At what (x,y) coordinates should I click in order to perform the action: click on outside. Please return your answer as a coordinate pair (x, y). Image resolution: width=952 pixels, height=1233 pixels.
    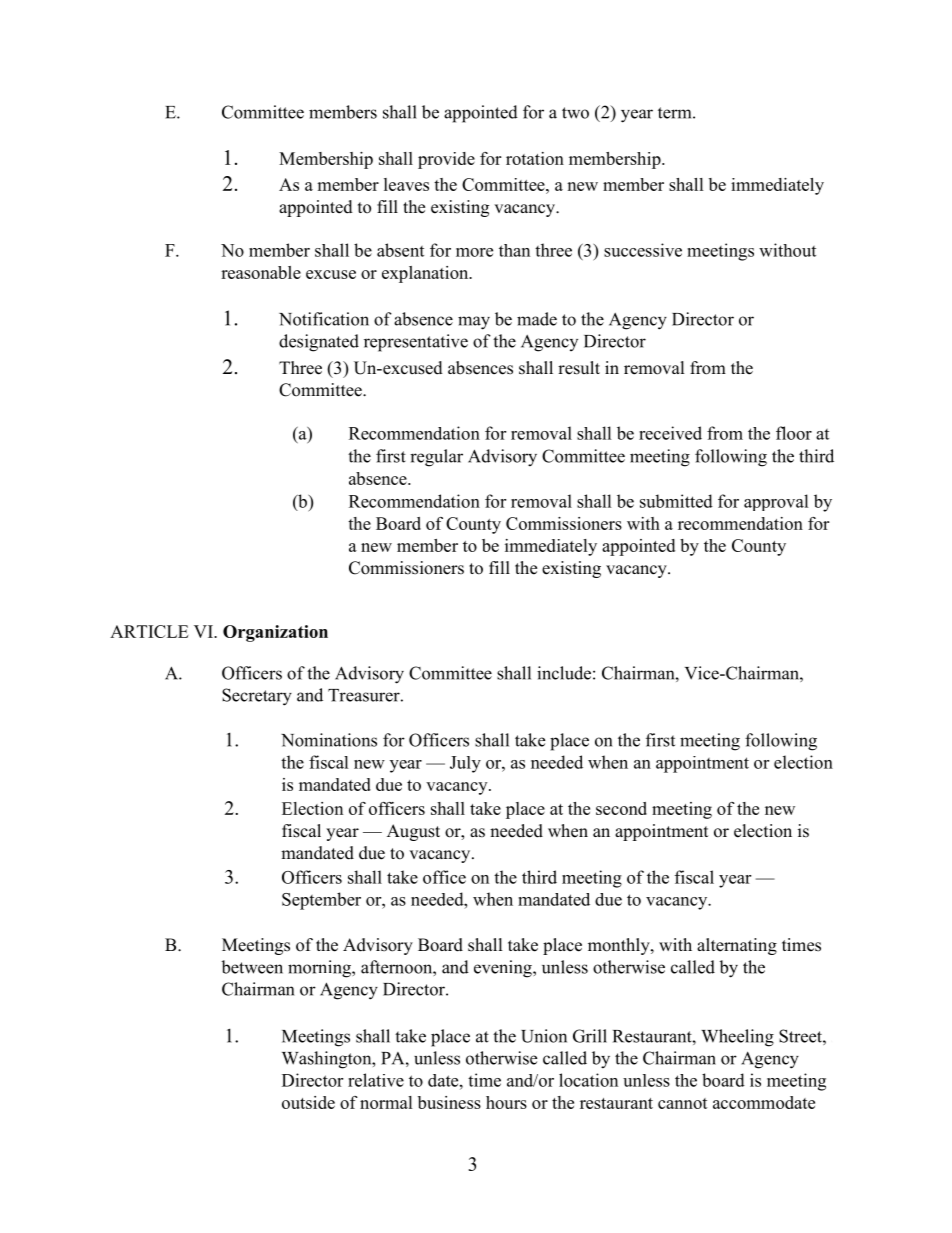
    Looking at the image, I should click on (308, 1102).
